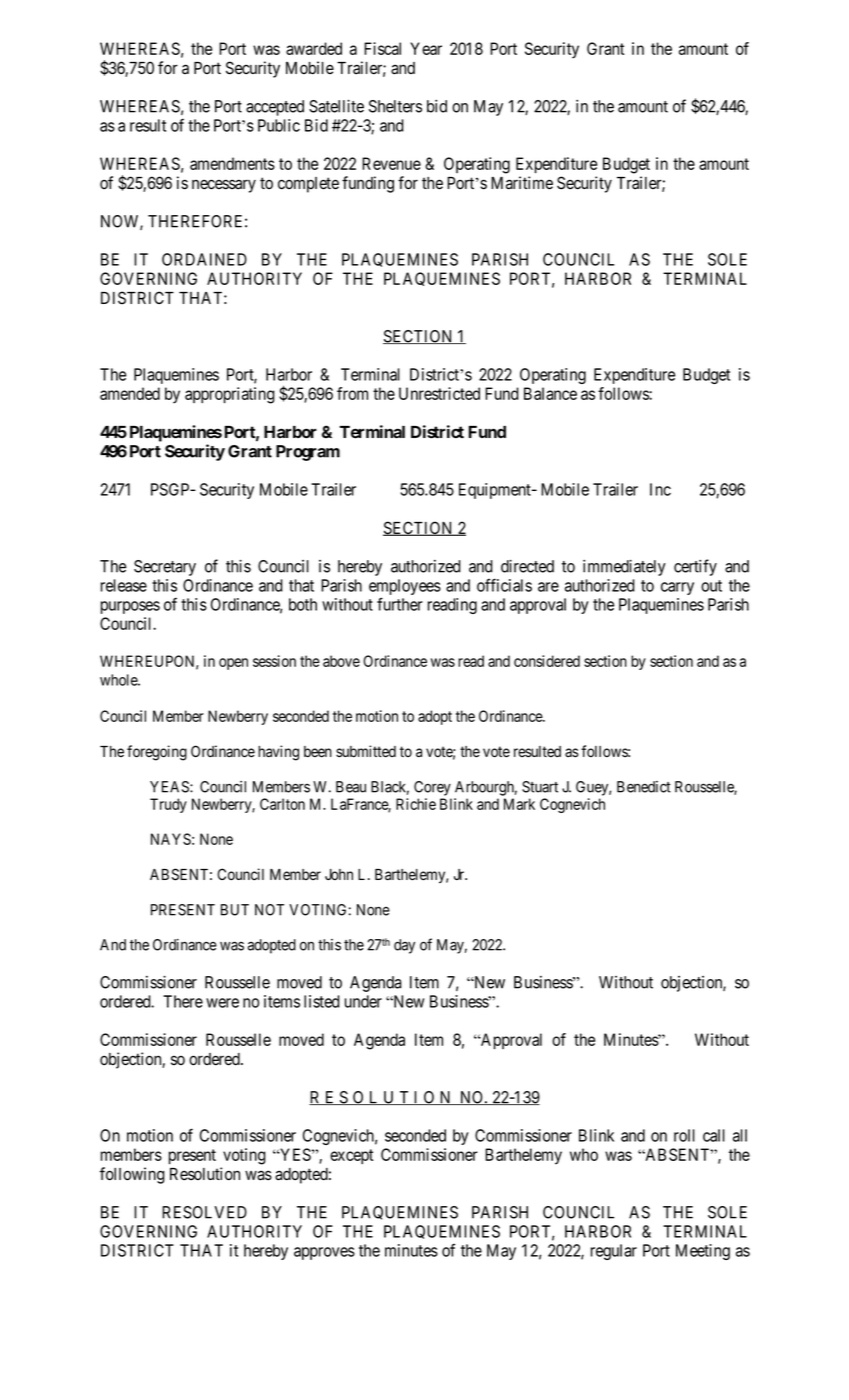 This screenshot has height=1400, width=849. What do you see at coordinates (522, 183) in the screenshot?
I see `Maritime` at bounding box center [522, 183].
